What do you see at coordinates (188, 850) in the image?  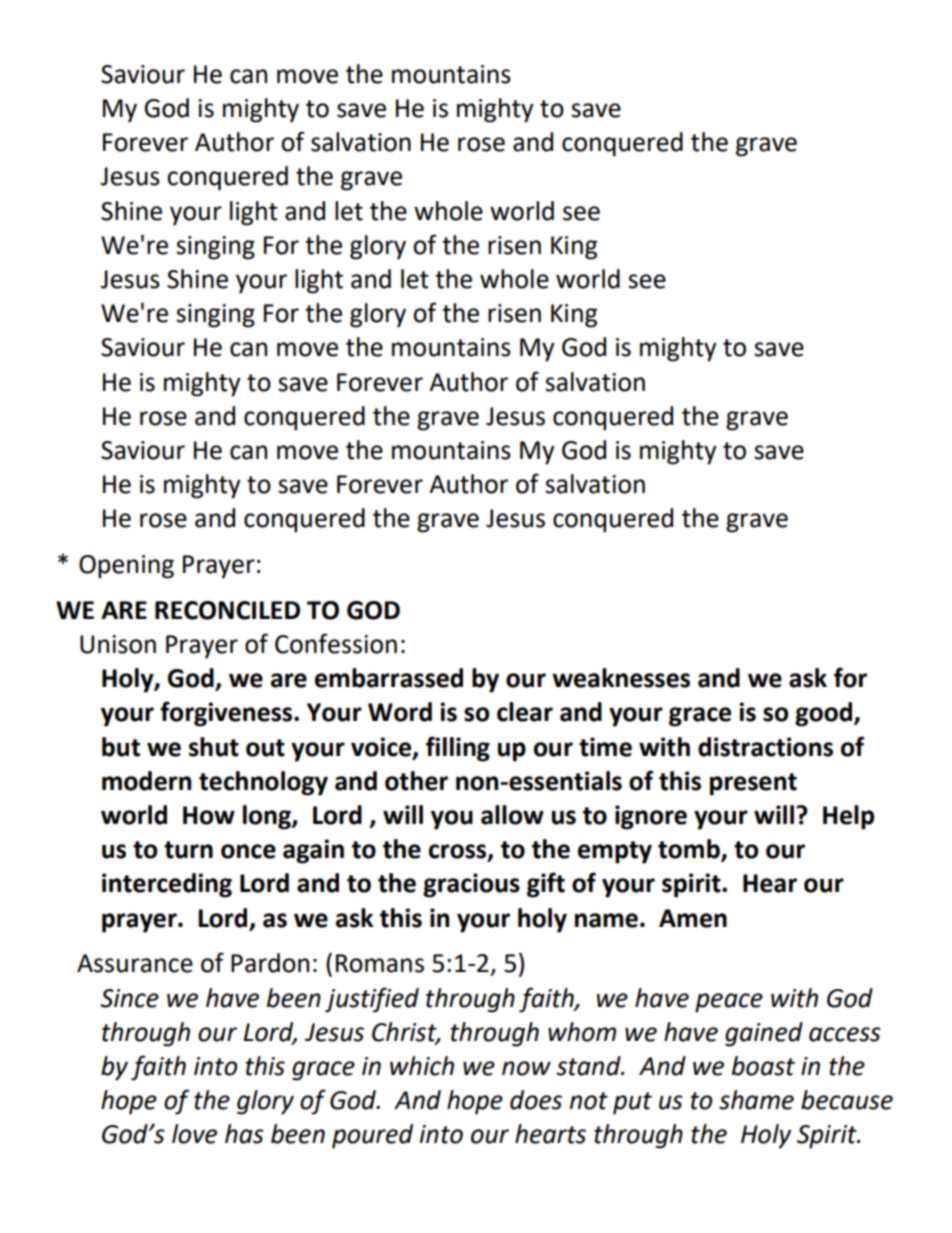 I see `turn` at bounding box center [188, 850].
